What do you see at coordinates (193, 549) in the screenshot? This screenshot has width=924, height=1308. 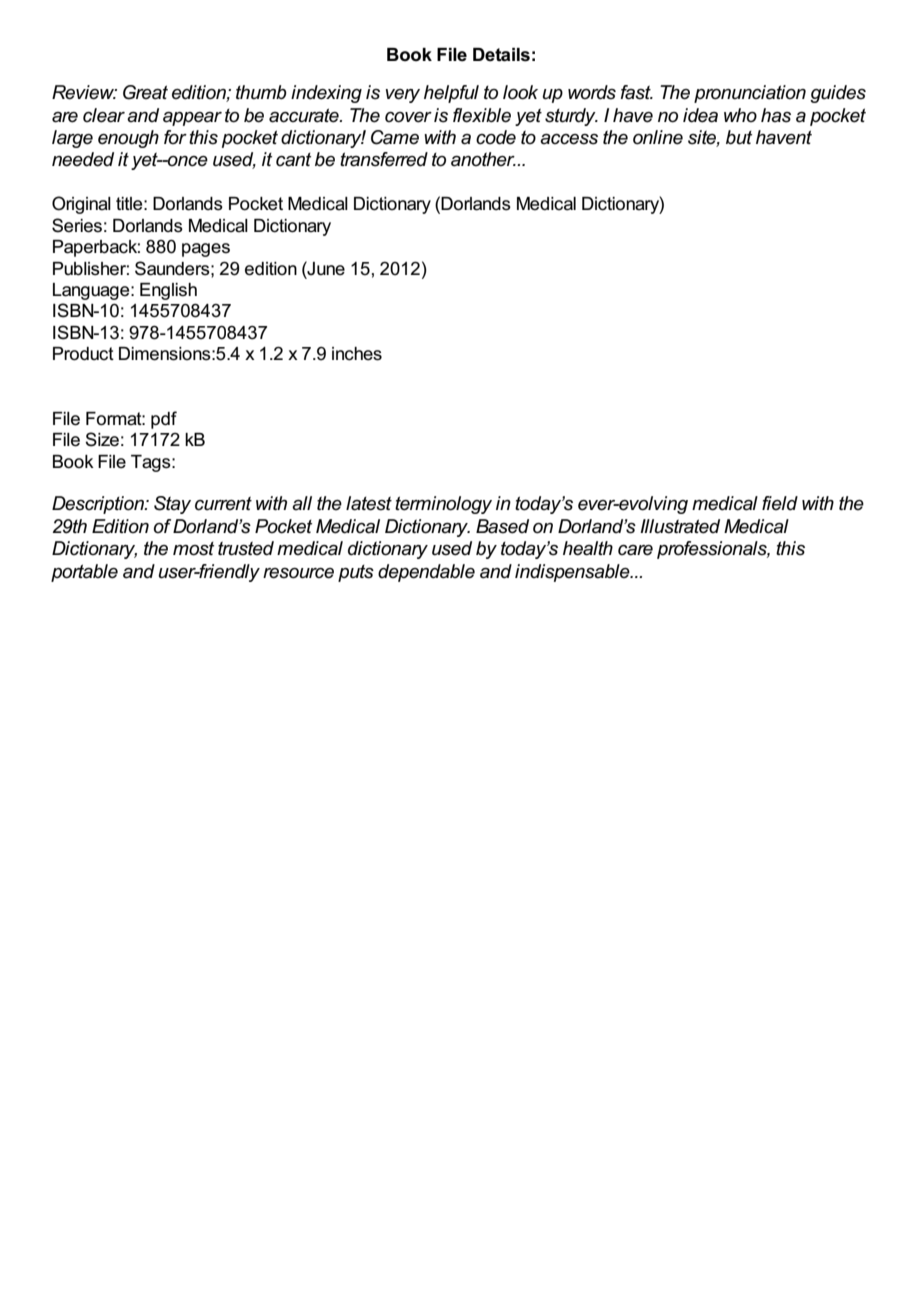 I see `most` at bounding box center [193, 549].
